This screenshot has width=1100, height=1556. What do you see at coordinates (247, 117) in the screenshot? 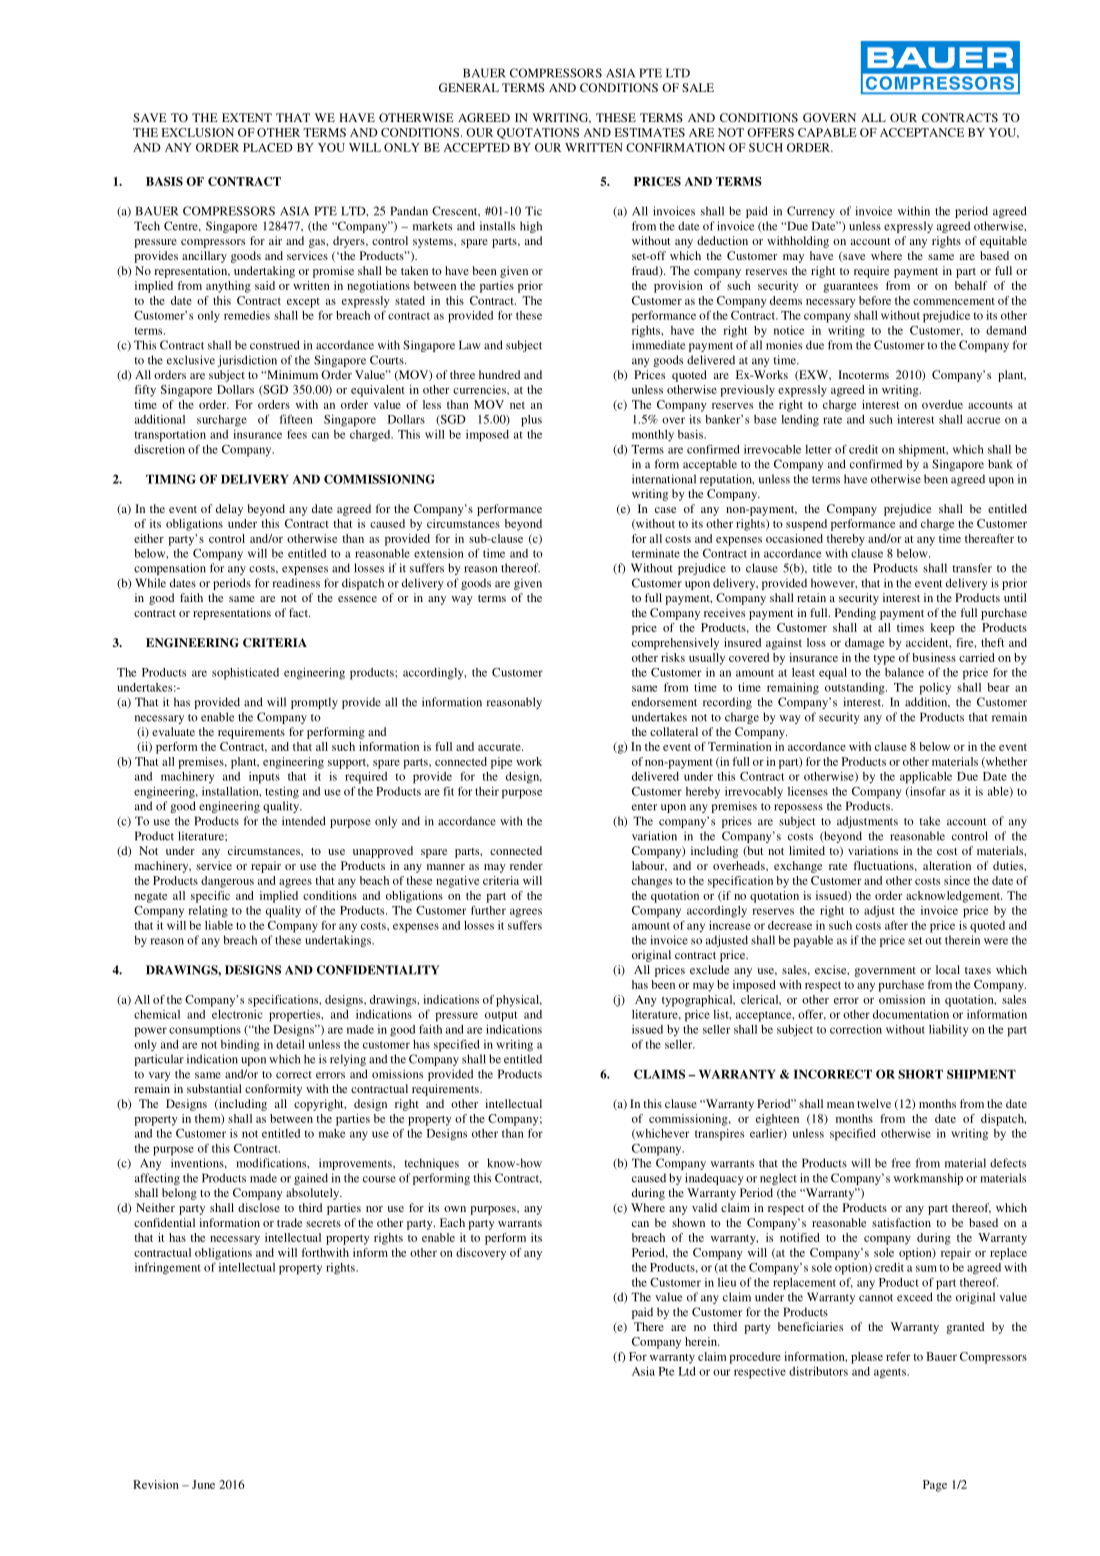
I see `EXTENT` at bounding box center [247, 117].
